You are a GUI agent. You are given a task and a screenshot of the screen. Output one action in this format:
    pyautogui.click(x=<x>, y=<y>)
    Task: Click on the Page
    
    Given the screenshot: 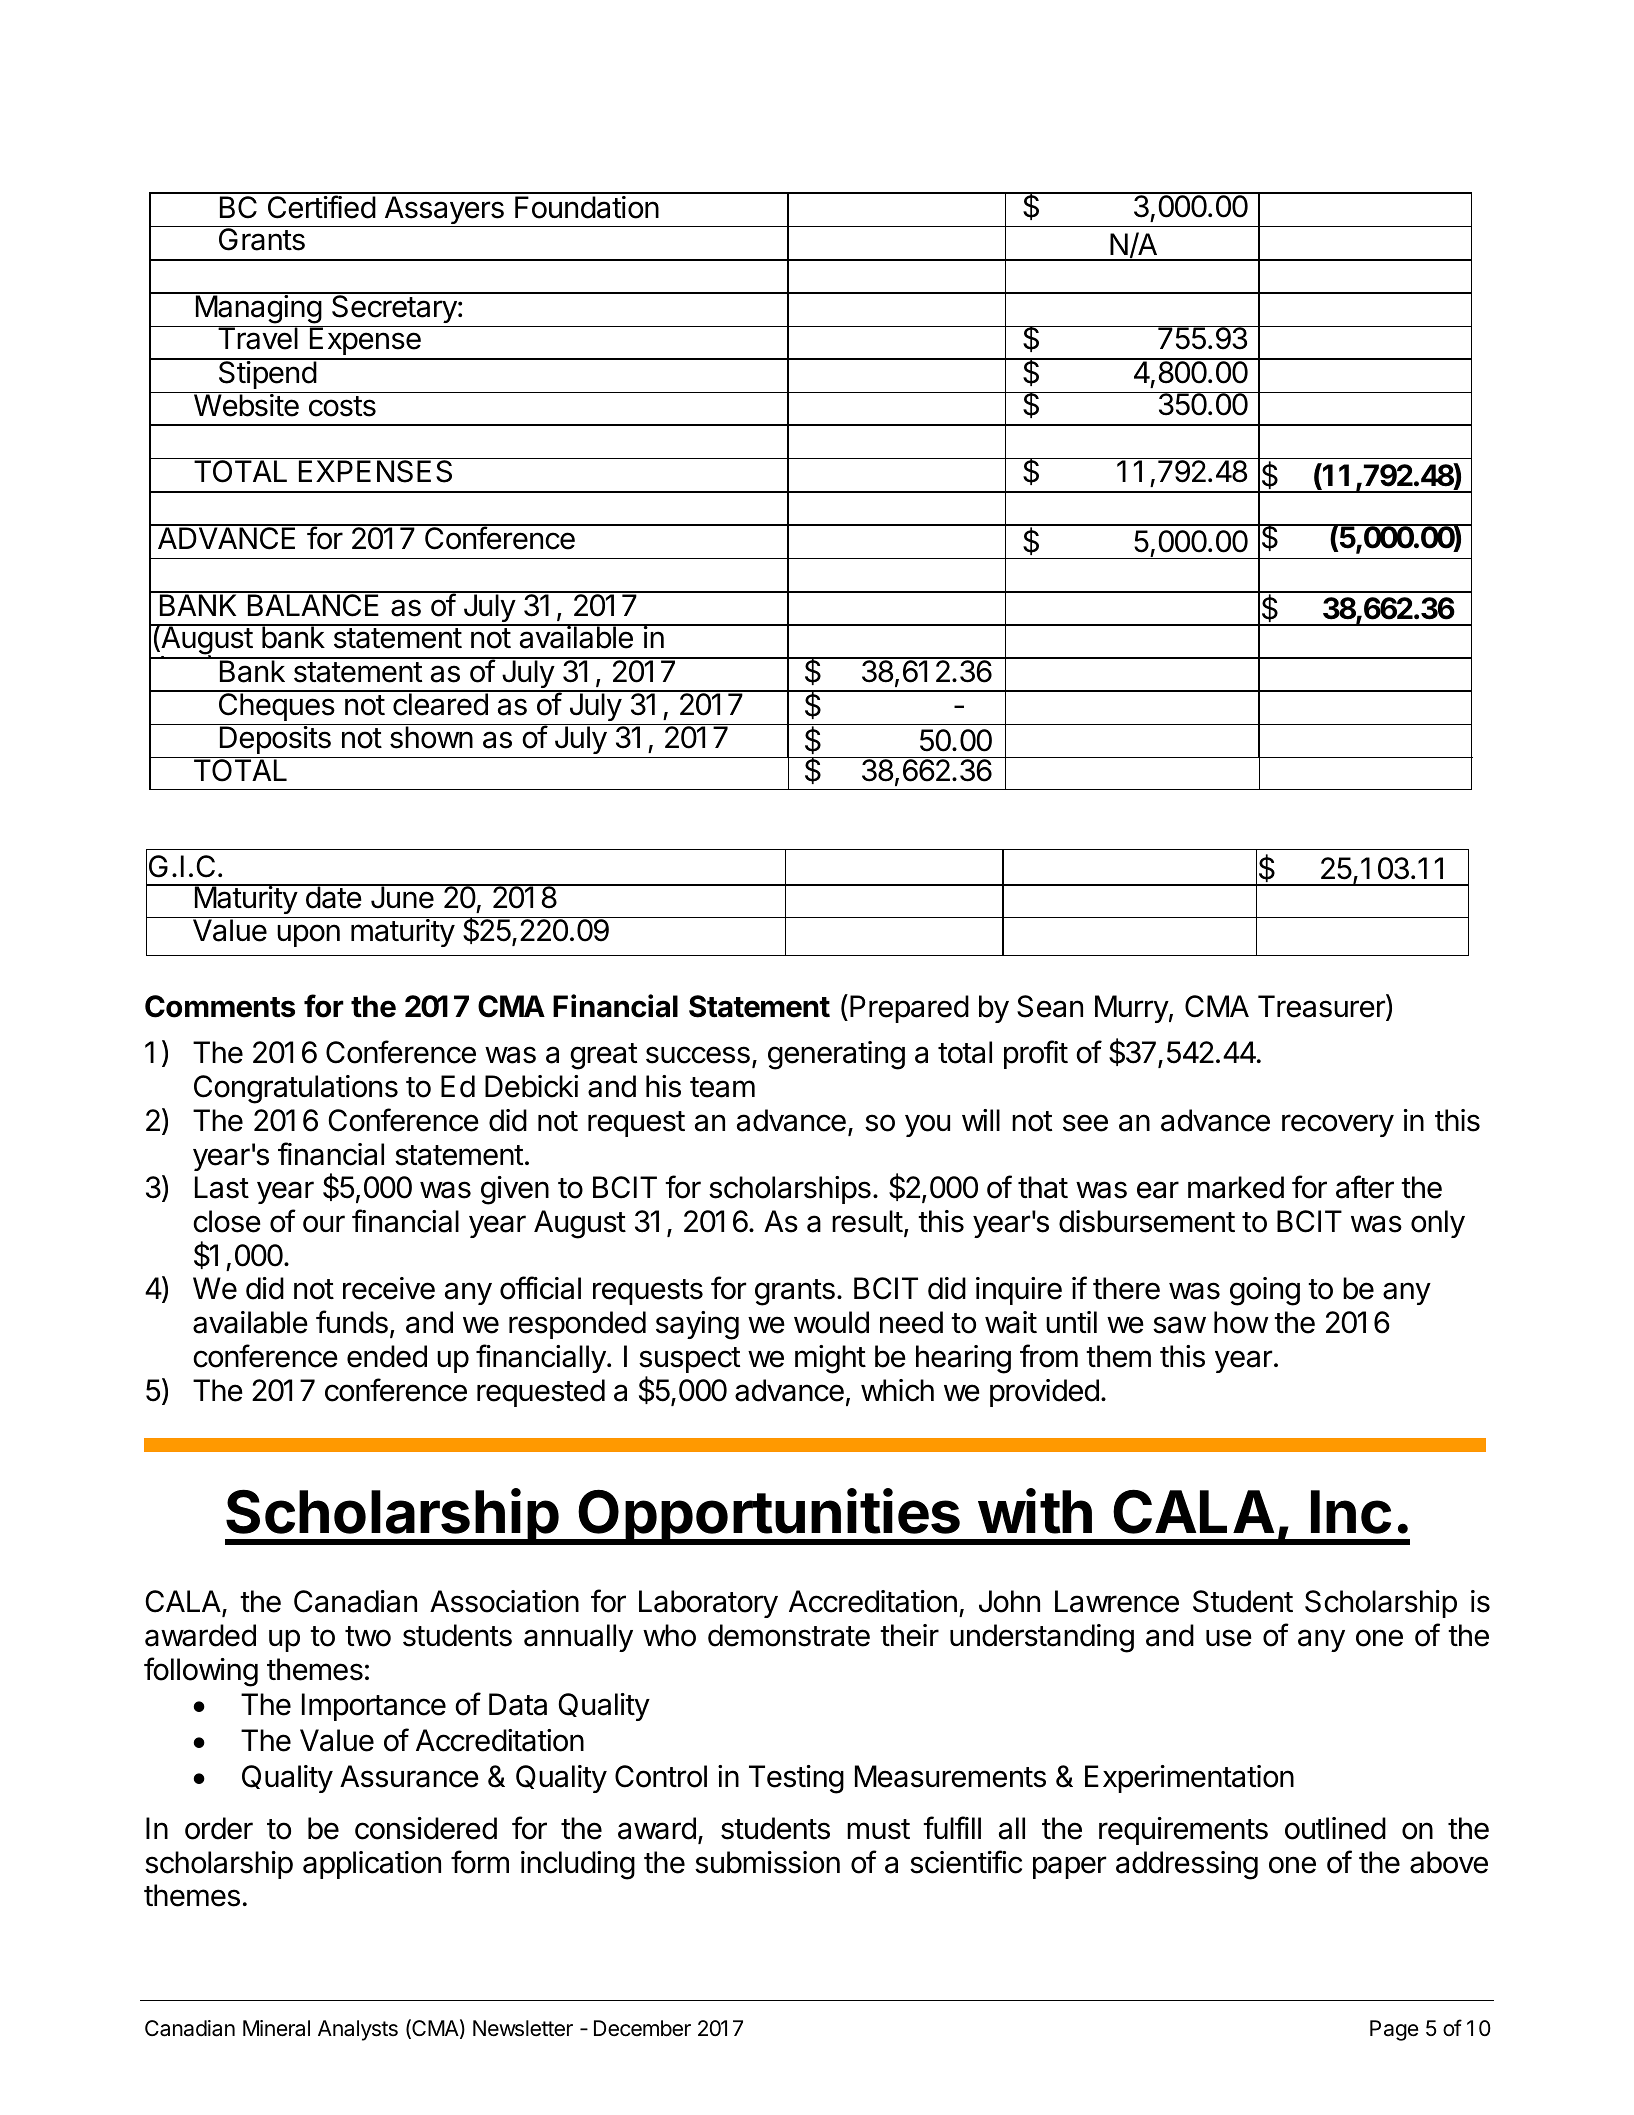 What is the action you would take?
    pyautogui.click(x=1394, y=2030)
